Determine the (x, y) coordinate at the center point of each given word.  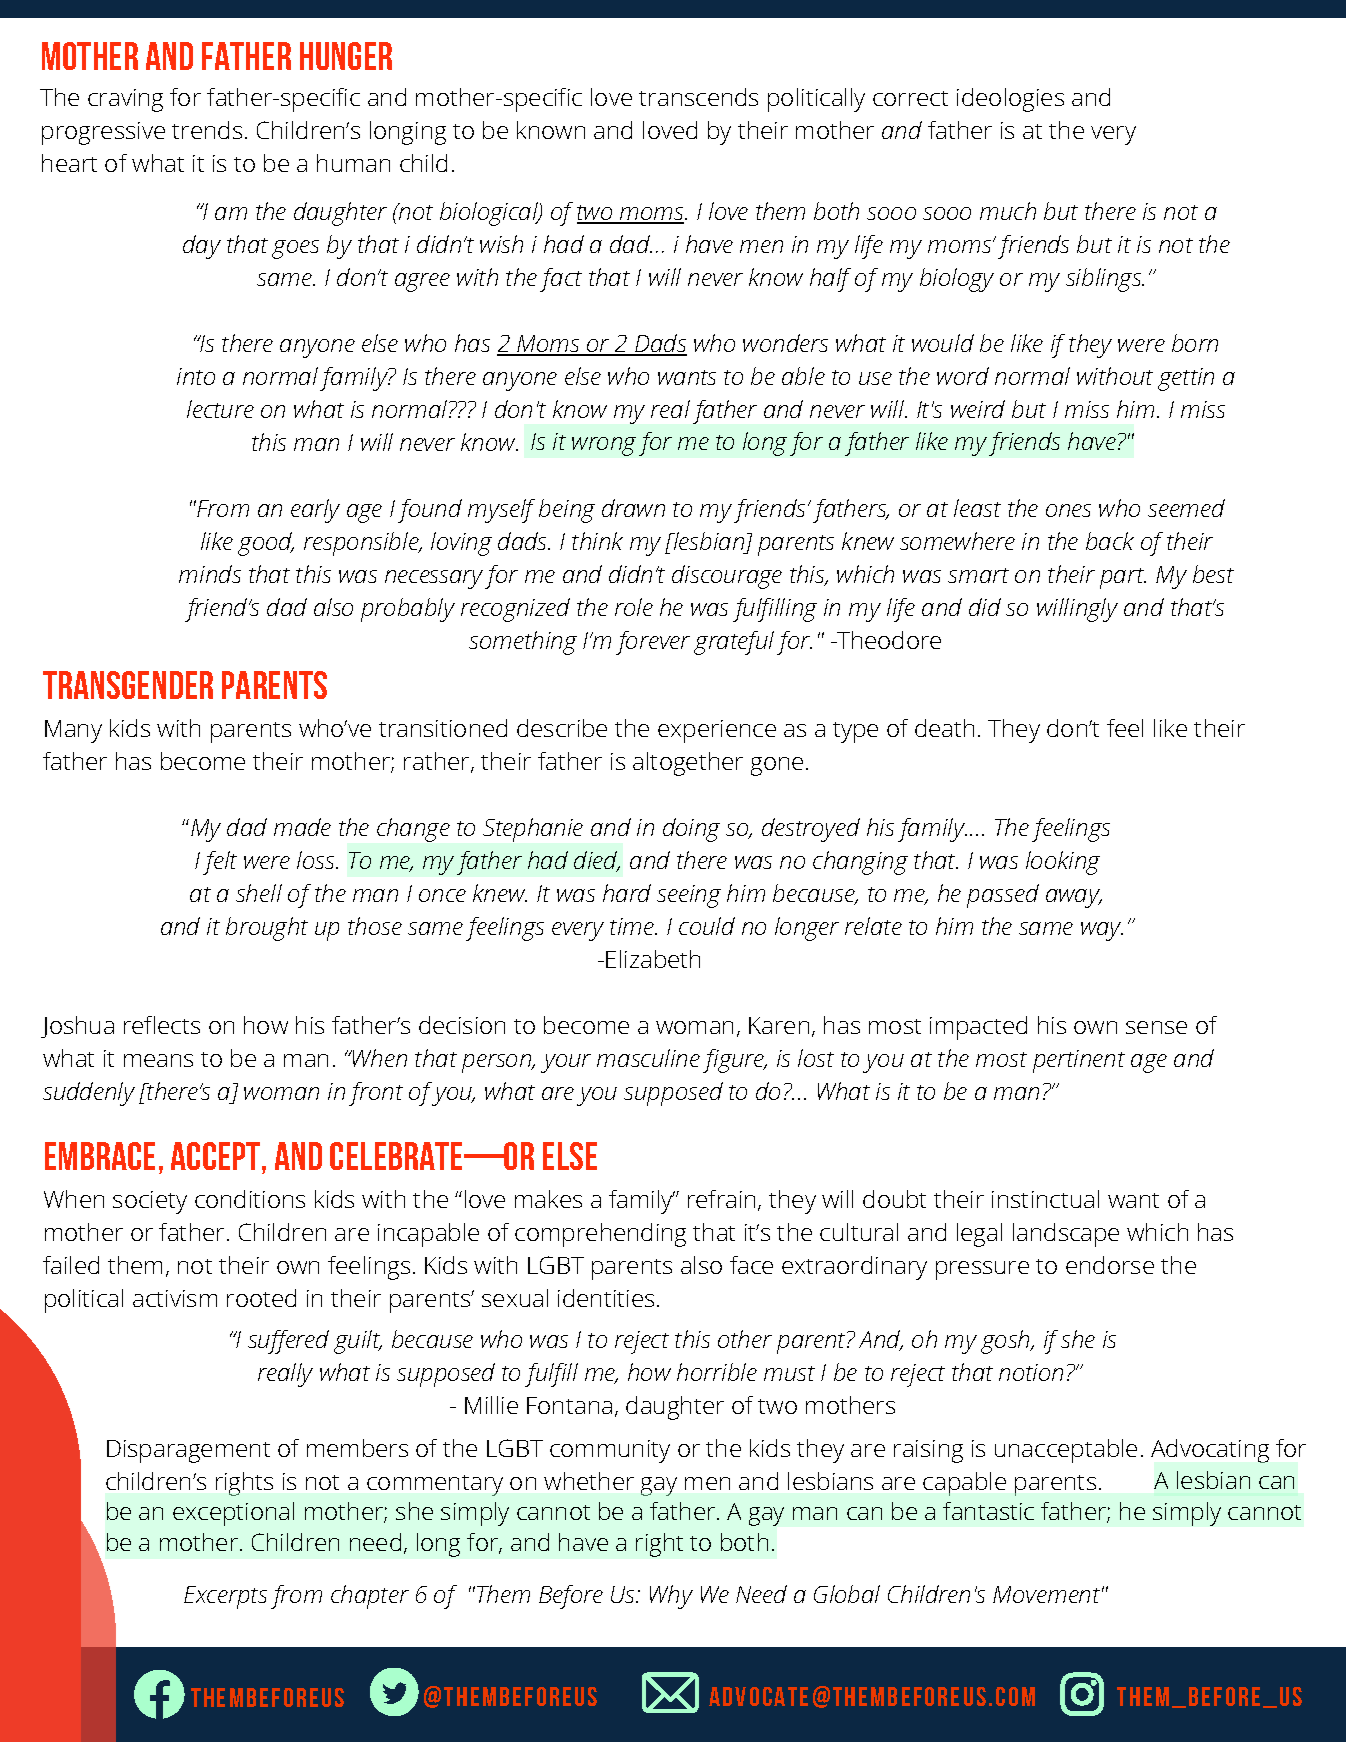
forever (653, 643)
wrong (604, 446)
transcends (698, 97)
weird (978, 409)
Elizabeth (653, 959)
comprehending (600, 1235)
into (196, 376)
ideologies (1010, 100)
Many (73, 731)
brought (267, 929)
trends (207, 130)
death (944, 728)
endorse (1110, 1265)
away (1074, 898)
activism (175, 1298)
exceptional (233, 1514)
